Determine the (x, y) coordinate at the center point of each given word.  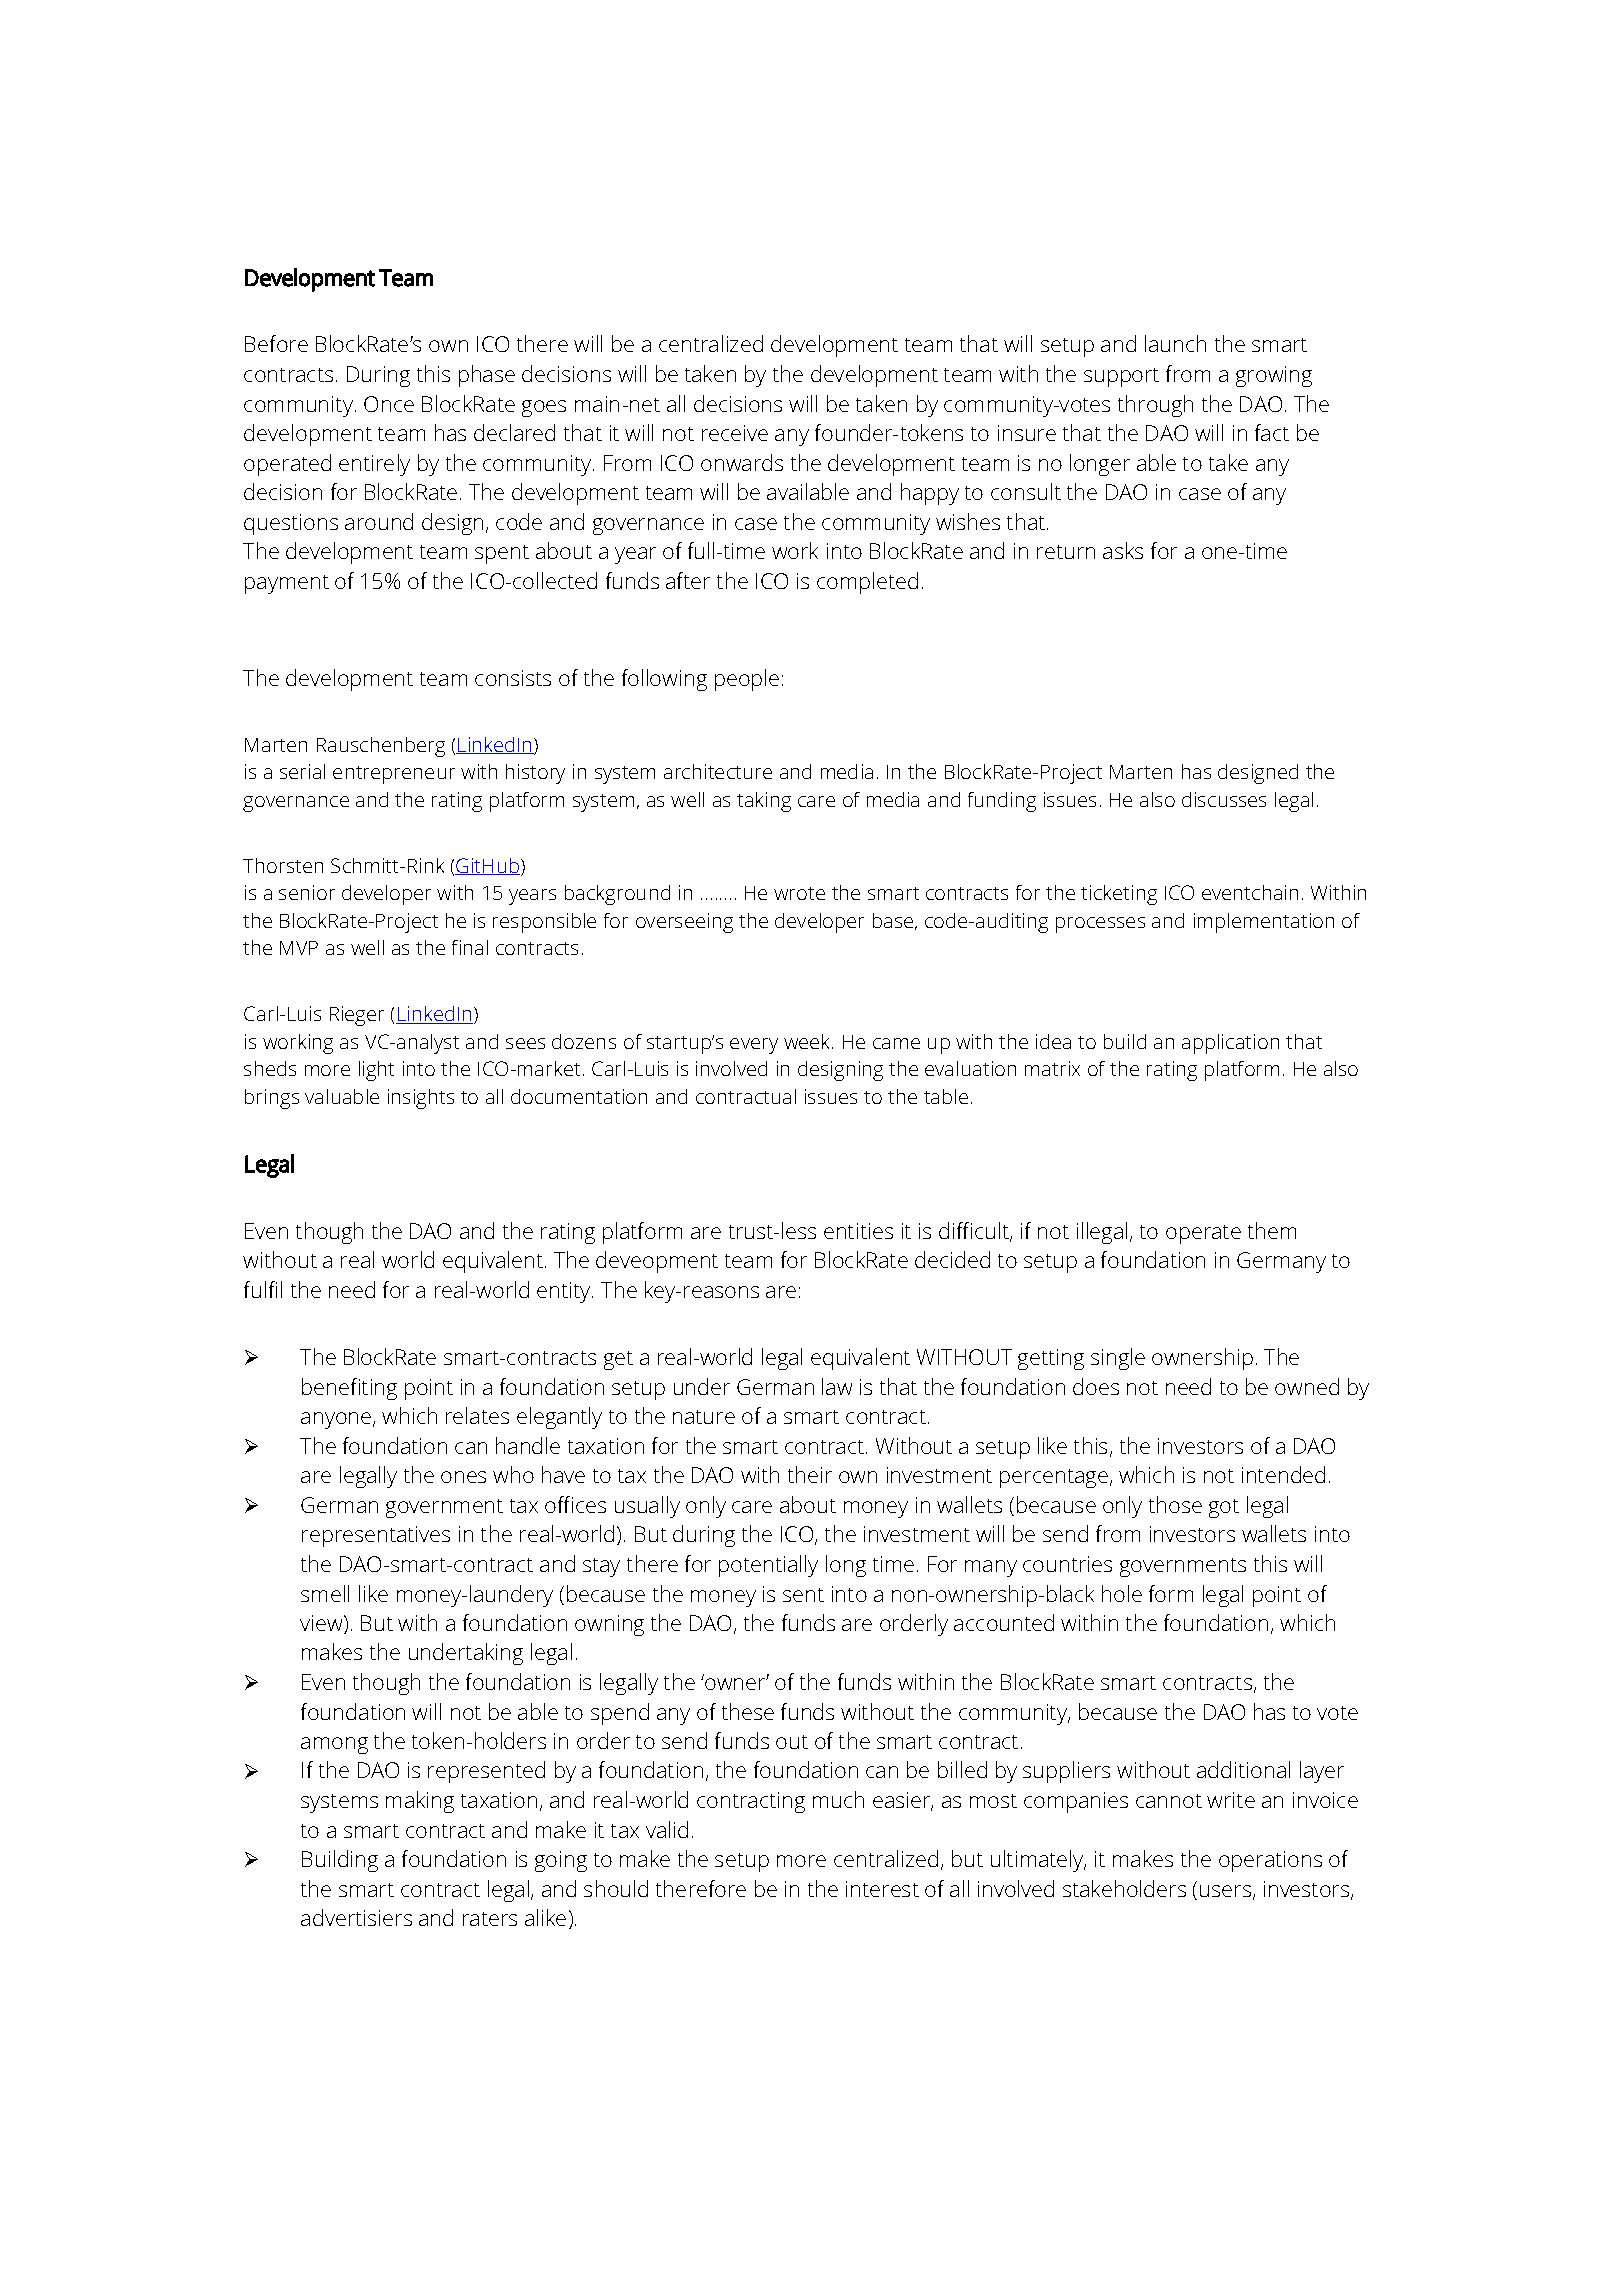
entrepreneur (394, 775)
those (1175, 1504)
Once (389, 404)
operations (1270, 1861)
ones (463, 1477)
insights (421, 1099)
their (810, 1474)
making (420, 1802)
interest (882, 1889)
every (754, 1046)
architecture (718, 771)
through (1155, 406)
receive (735, 433)
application (1230, 1044)
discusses (1224, 799)
